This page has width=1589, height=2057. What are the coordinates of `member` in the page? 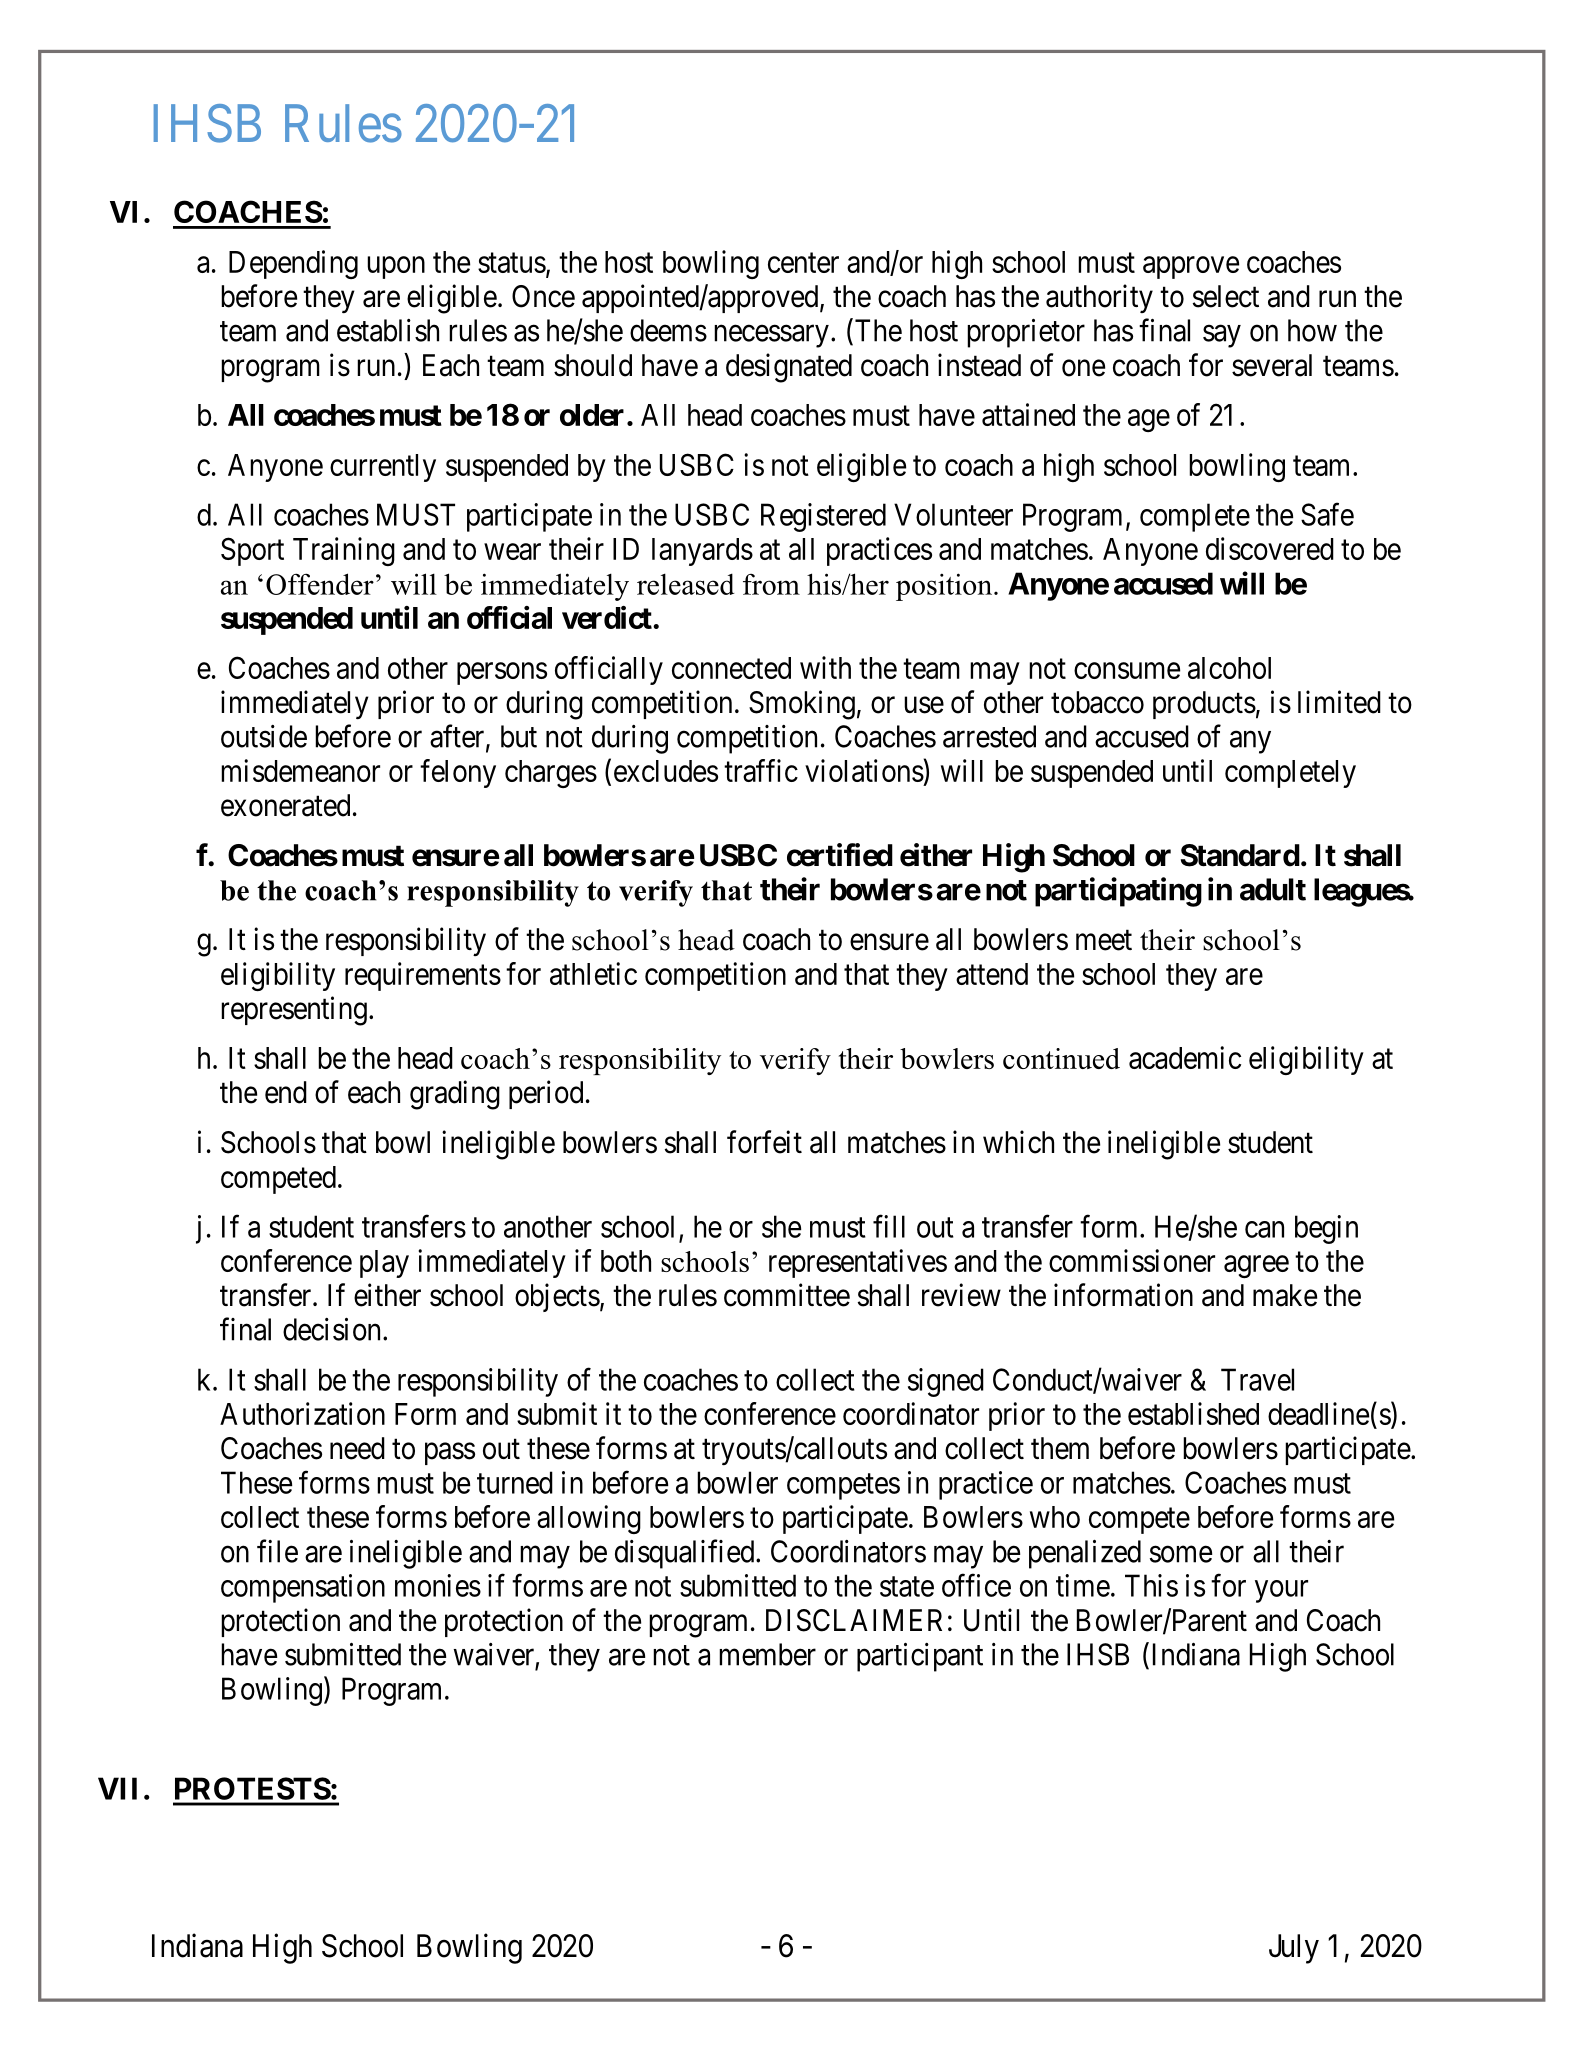 It's located at (767, 1654).
